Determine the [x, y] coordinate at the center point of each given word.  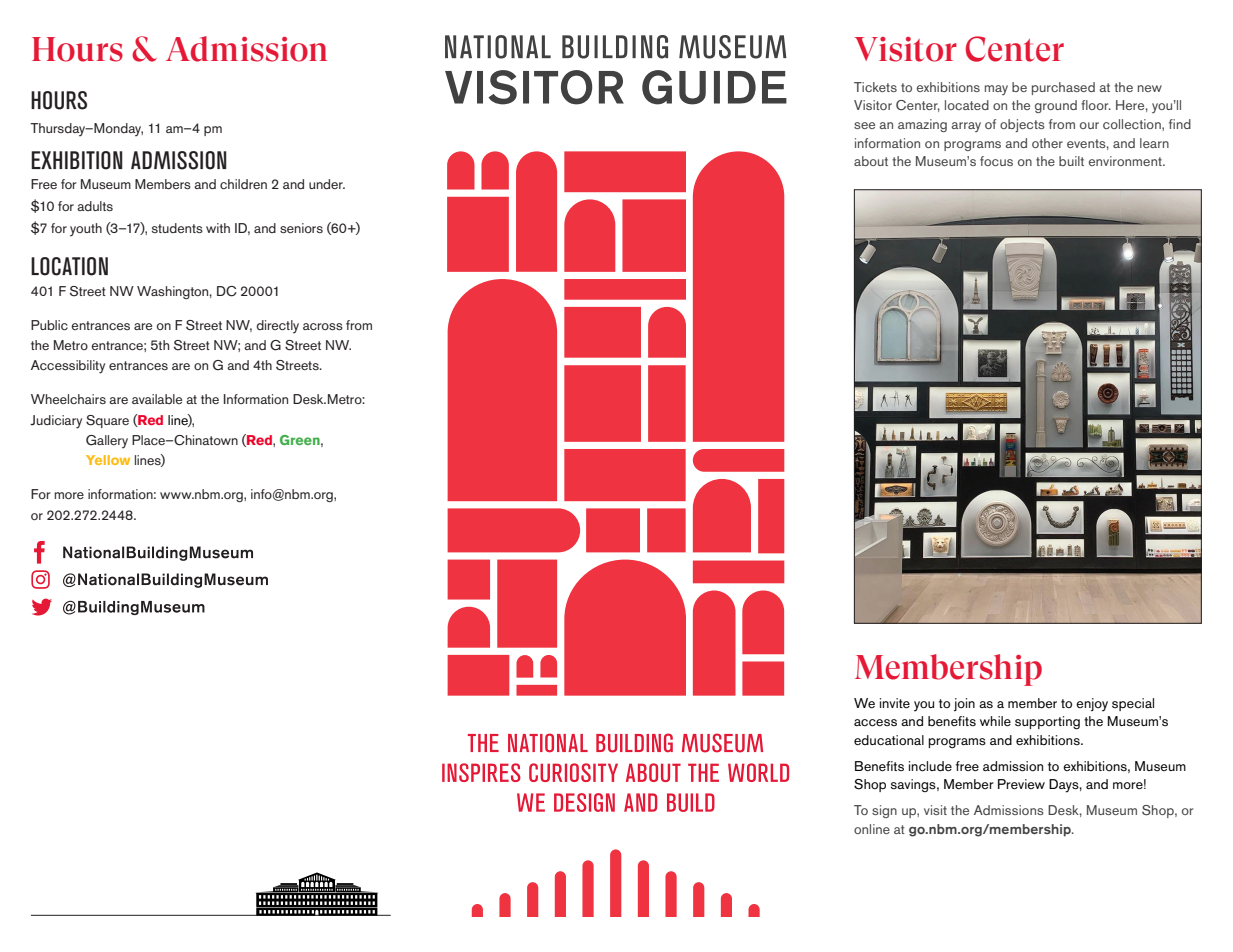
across [323, 326]
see [864, 125]
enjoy [1092, 705]
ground [1056, 106]
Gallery [107, 442]
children [243, 184]
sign [884, 811]
